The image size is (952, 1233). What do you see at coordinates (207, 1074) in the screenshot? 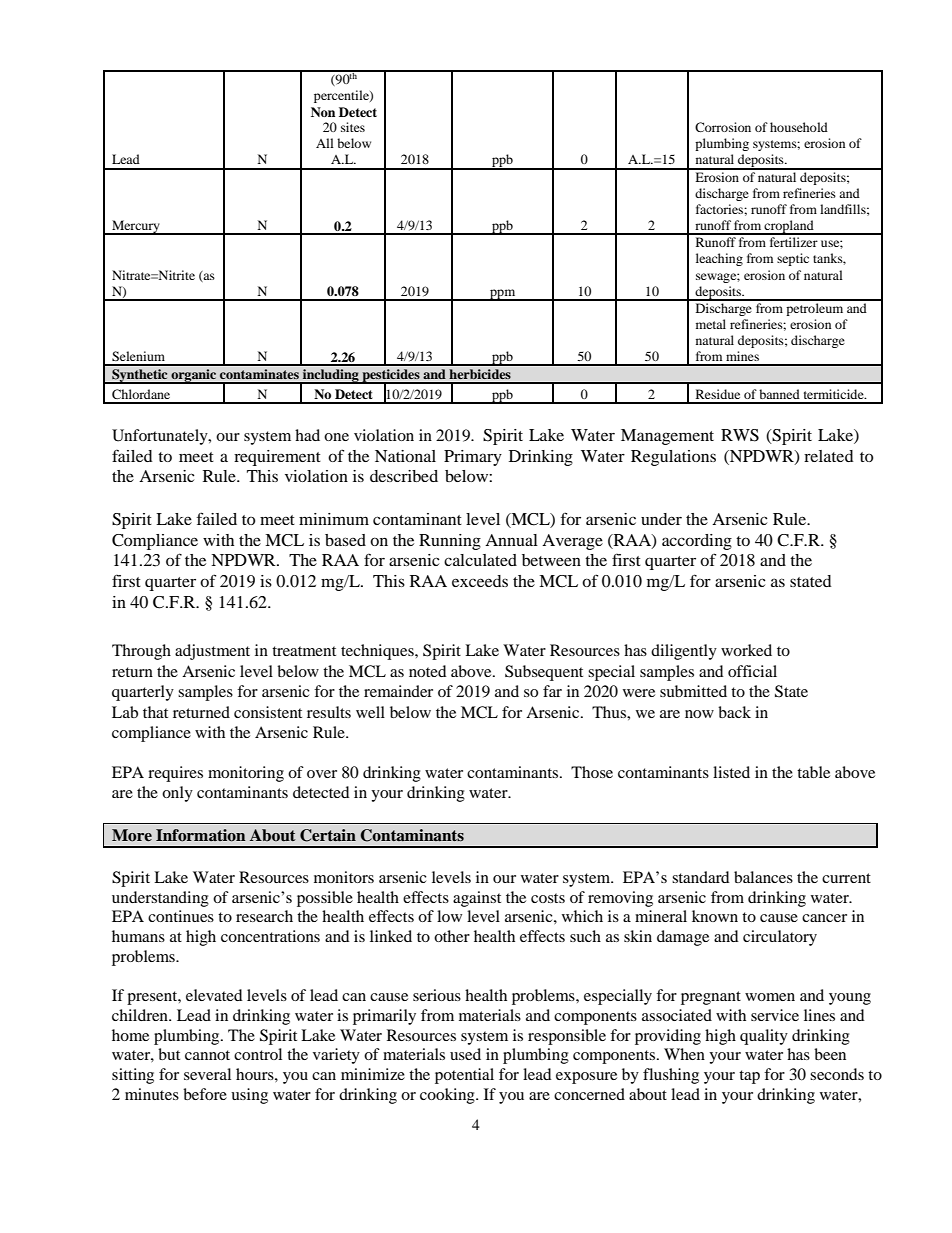
I see `several` at bounding box center [207, 1074].
